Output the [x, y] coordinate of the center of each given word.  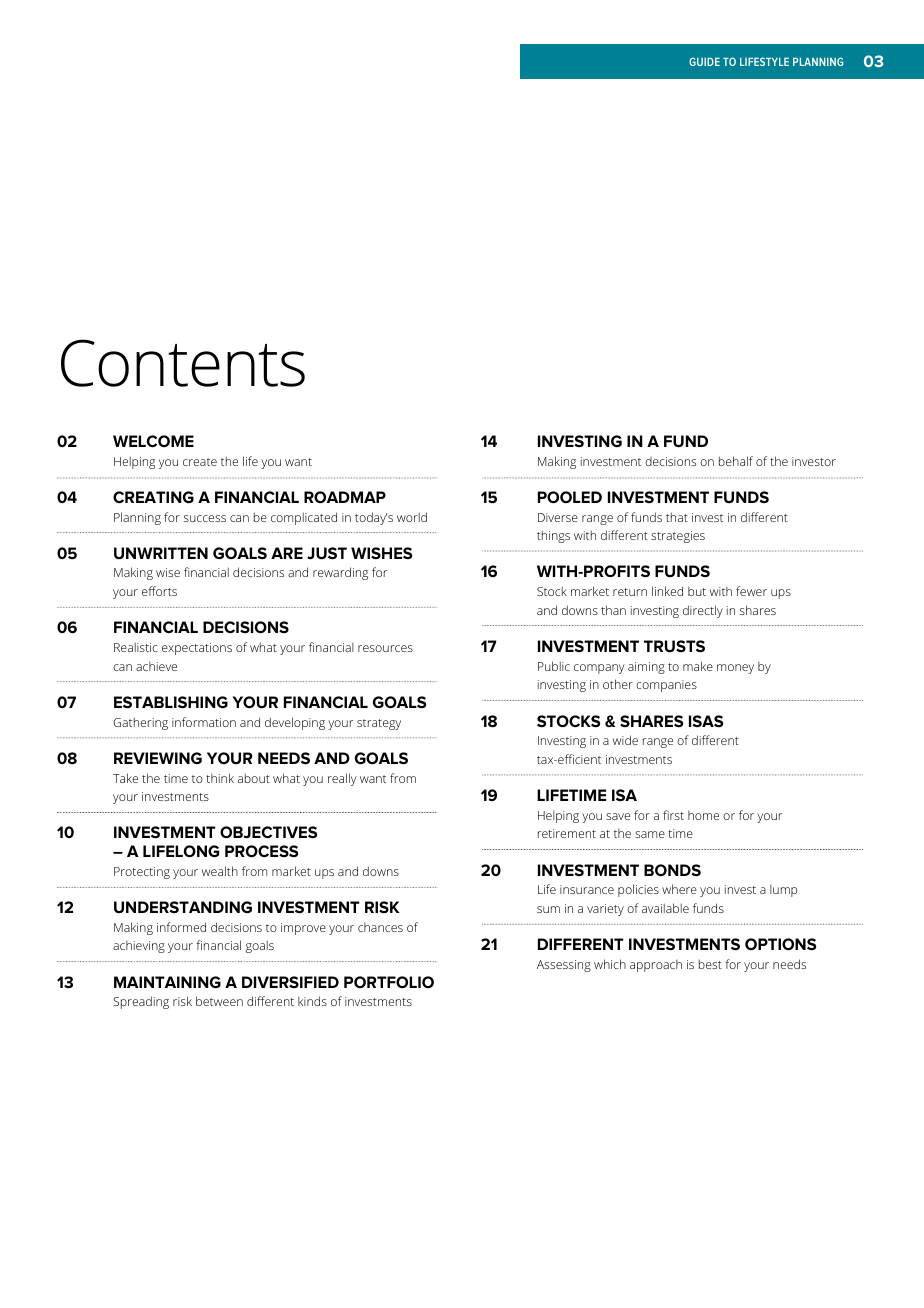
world [412, 517]
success [205, 518]
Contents [183, 363]
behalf [736, 461]
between [219, 1001]
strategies [678, 537]
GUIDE [704, 61]
